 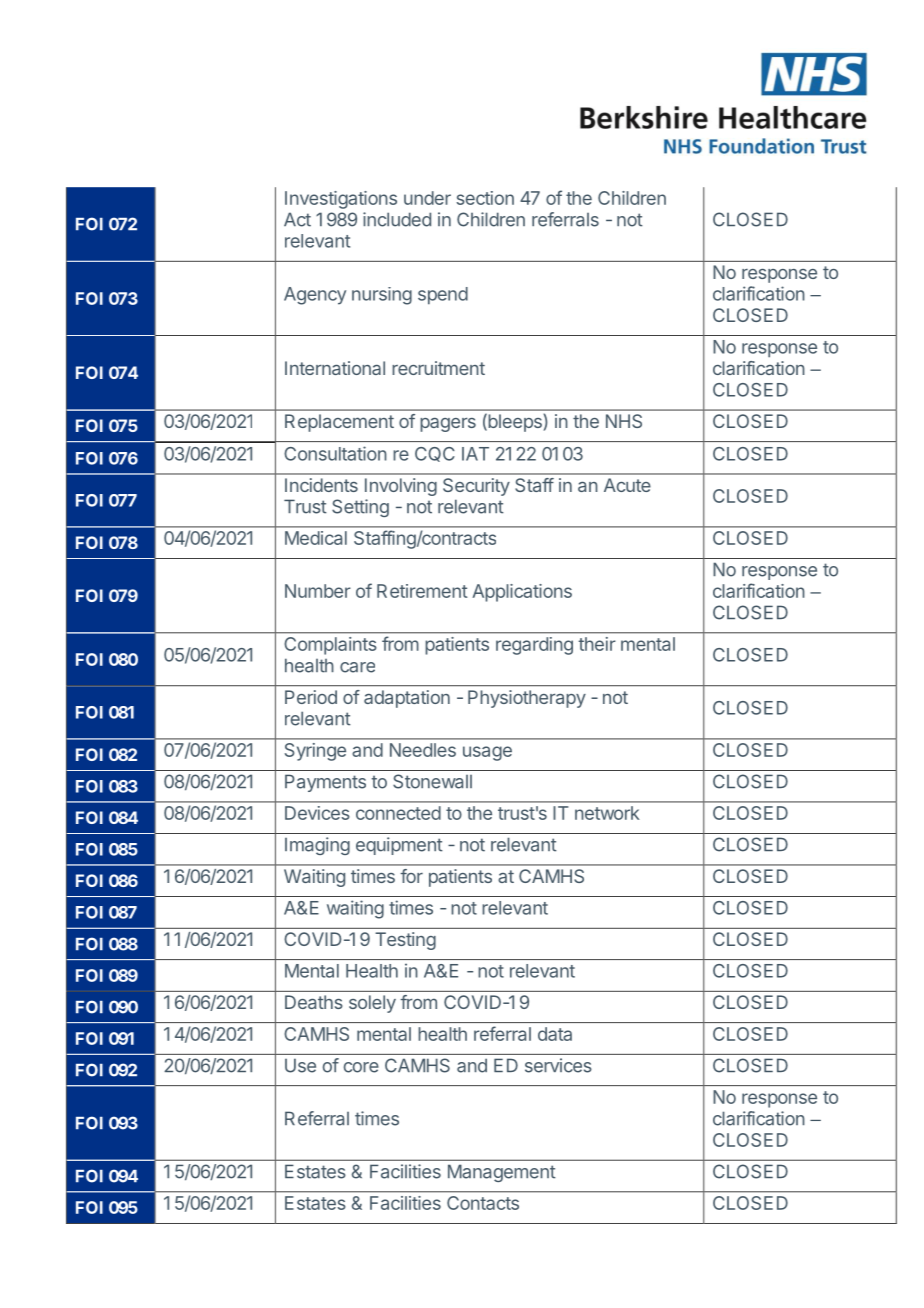 What do you see at coordinates (341, 200) in the image?
I see `Investigations` at bounding box center [341, 200].
